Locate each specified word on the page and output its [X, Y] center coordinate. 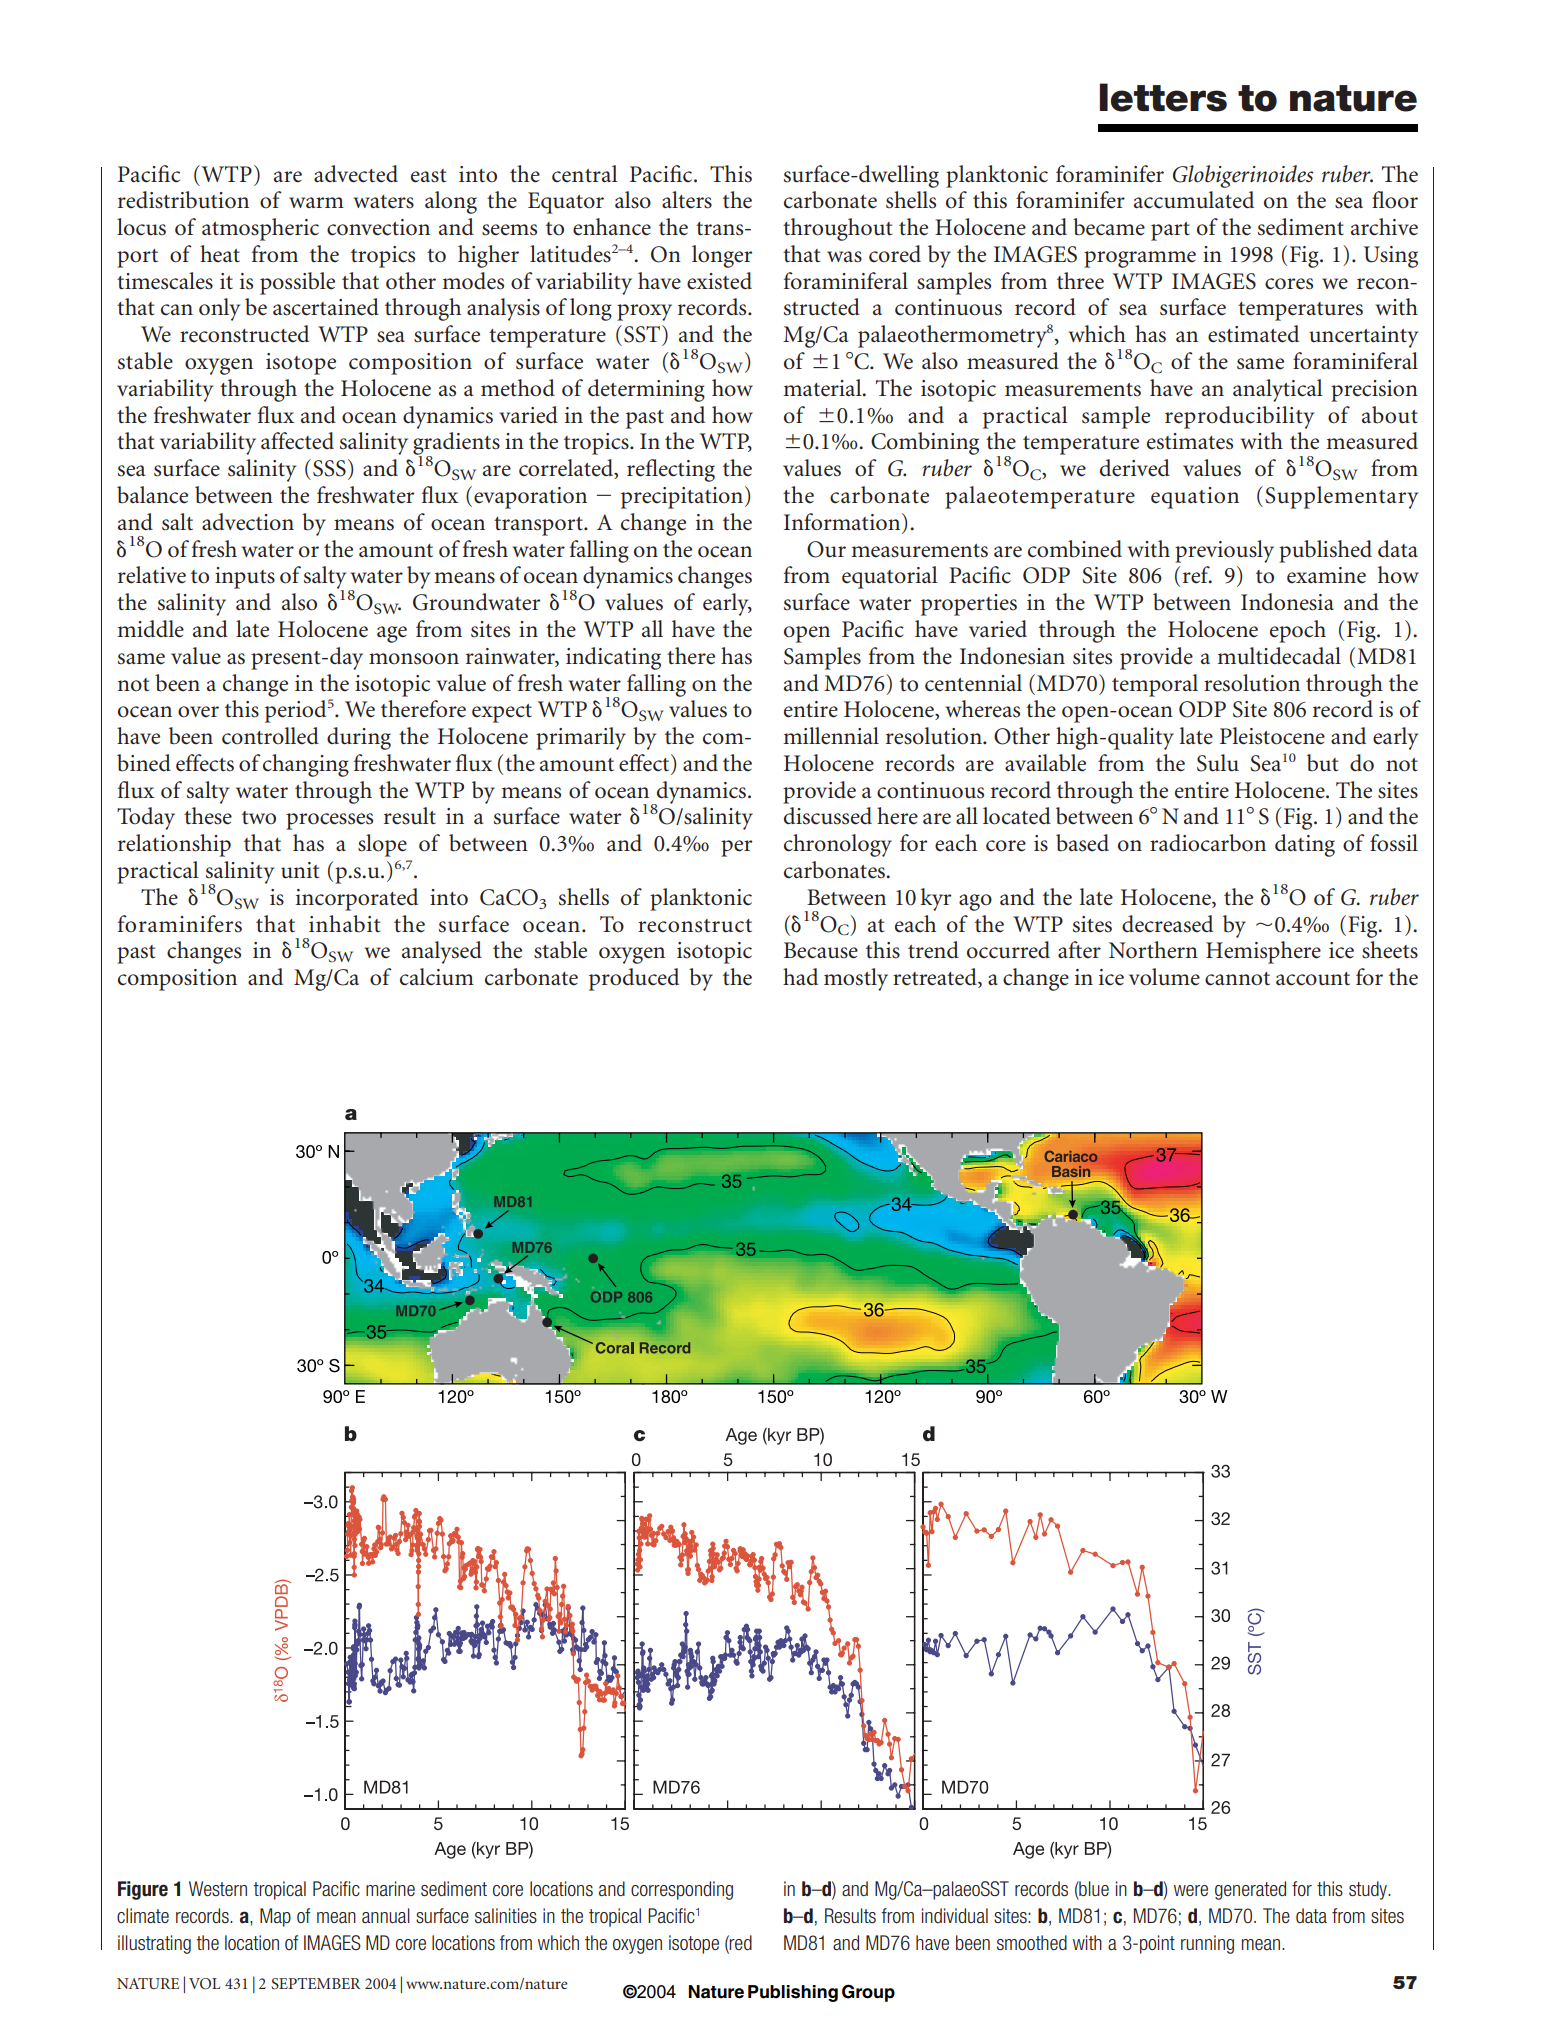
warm [316, 202]
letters [1163, 97]
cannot [1237, 979]
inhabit [344, 924]
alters [687, 200]
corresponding [682, 1890]
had [800, 977]
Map [275, 1917]
